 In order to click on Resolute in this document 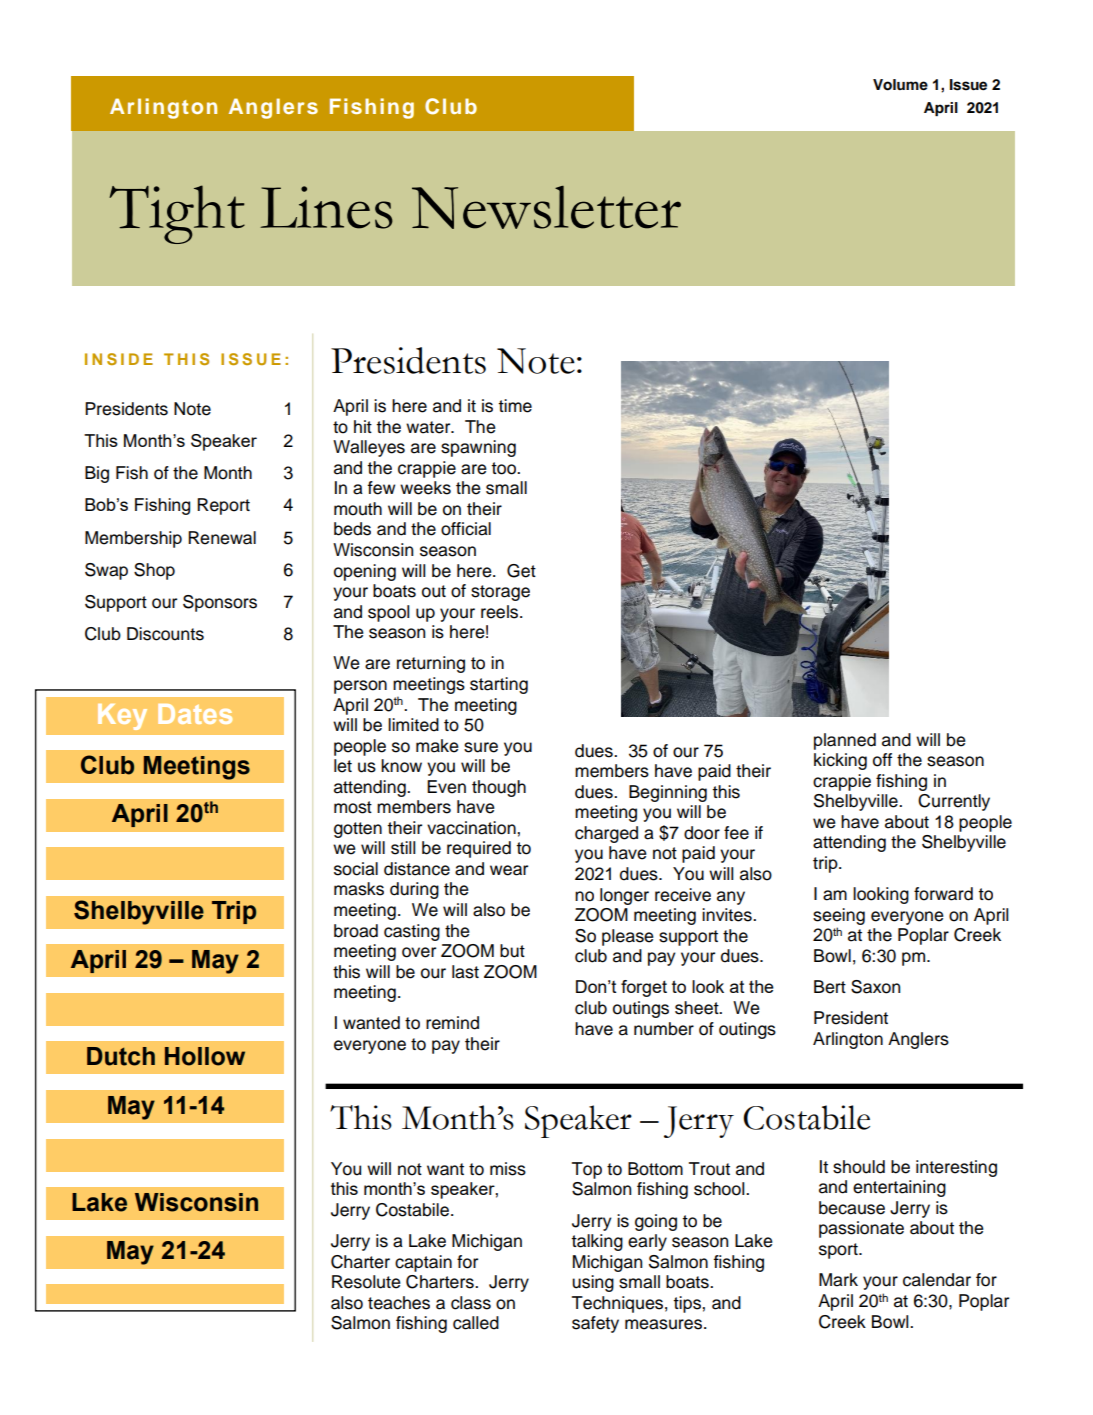, I will do `click(366, 1282)`.
